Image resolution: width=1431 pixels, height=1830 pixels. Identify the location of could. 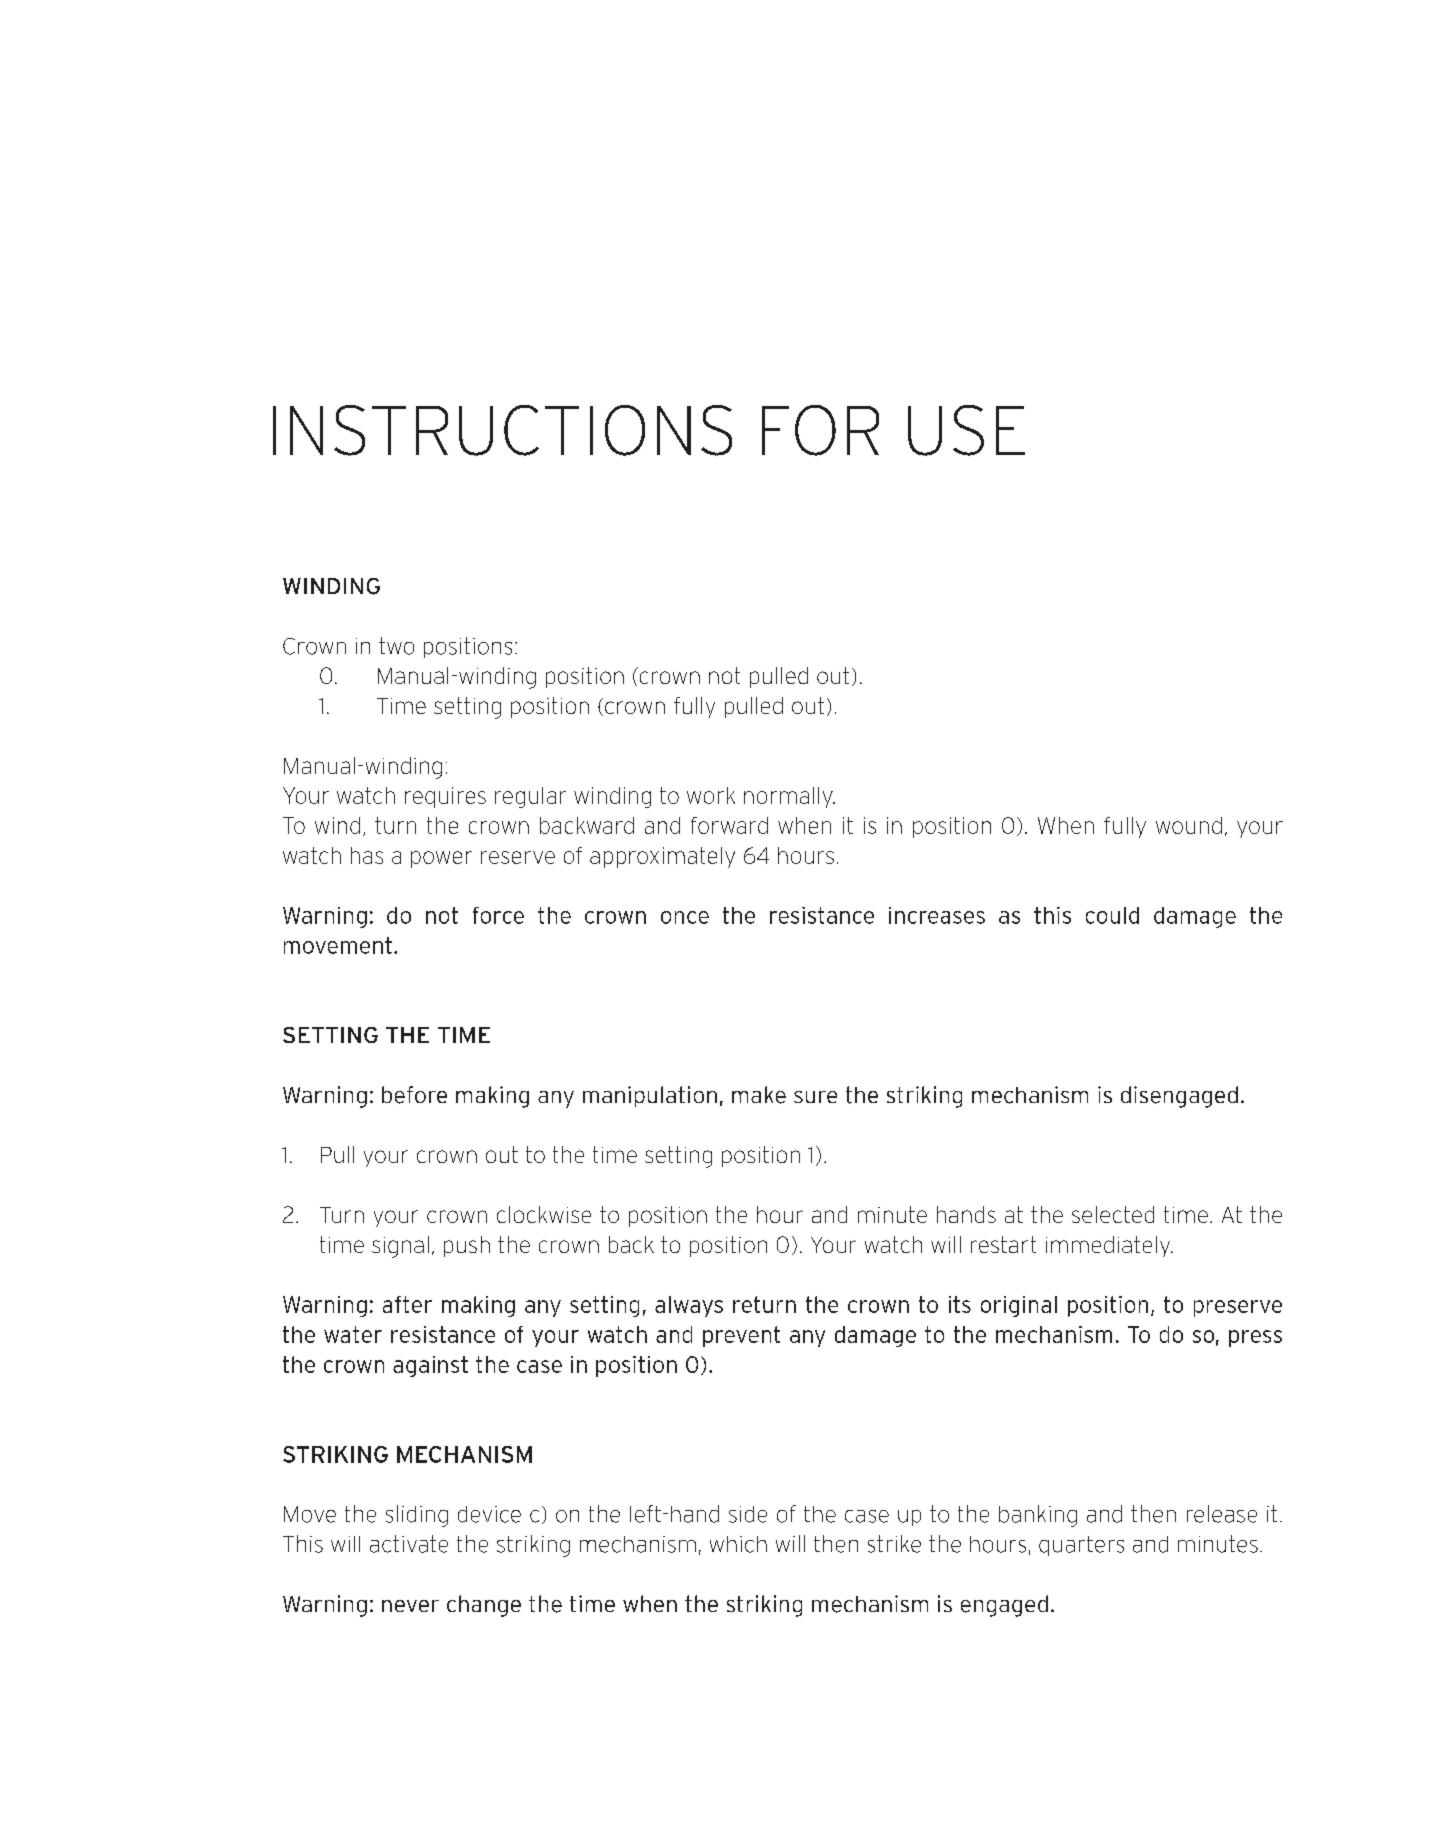
(1112, 915).
